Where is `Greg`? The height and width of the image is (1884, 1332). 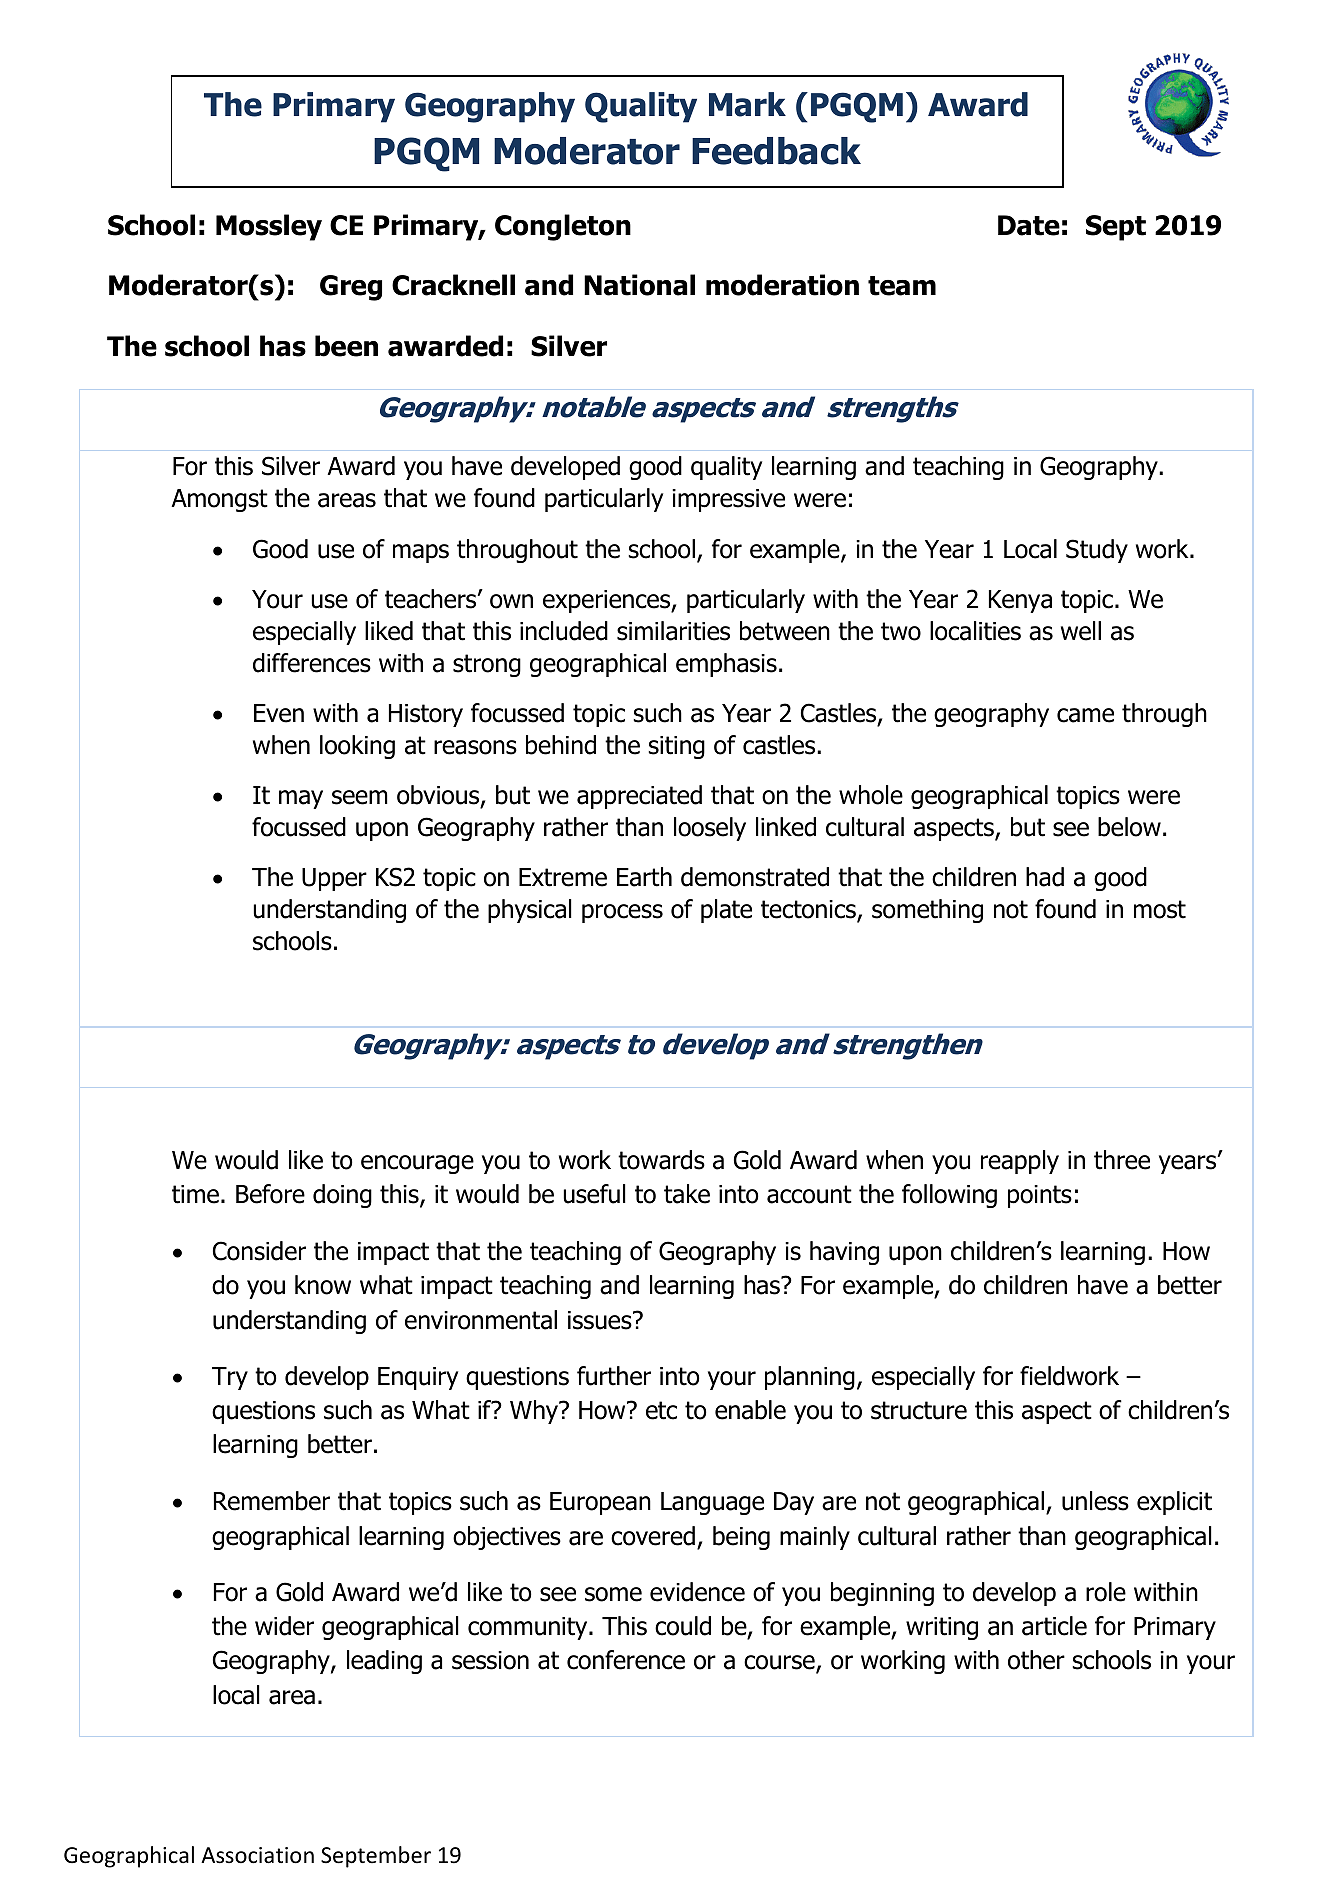 Greg is located at coordinates (351, 288).
